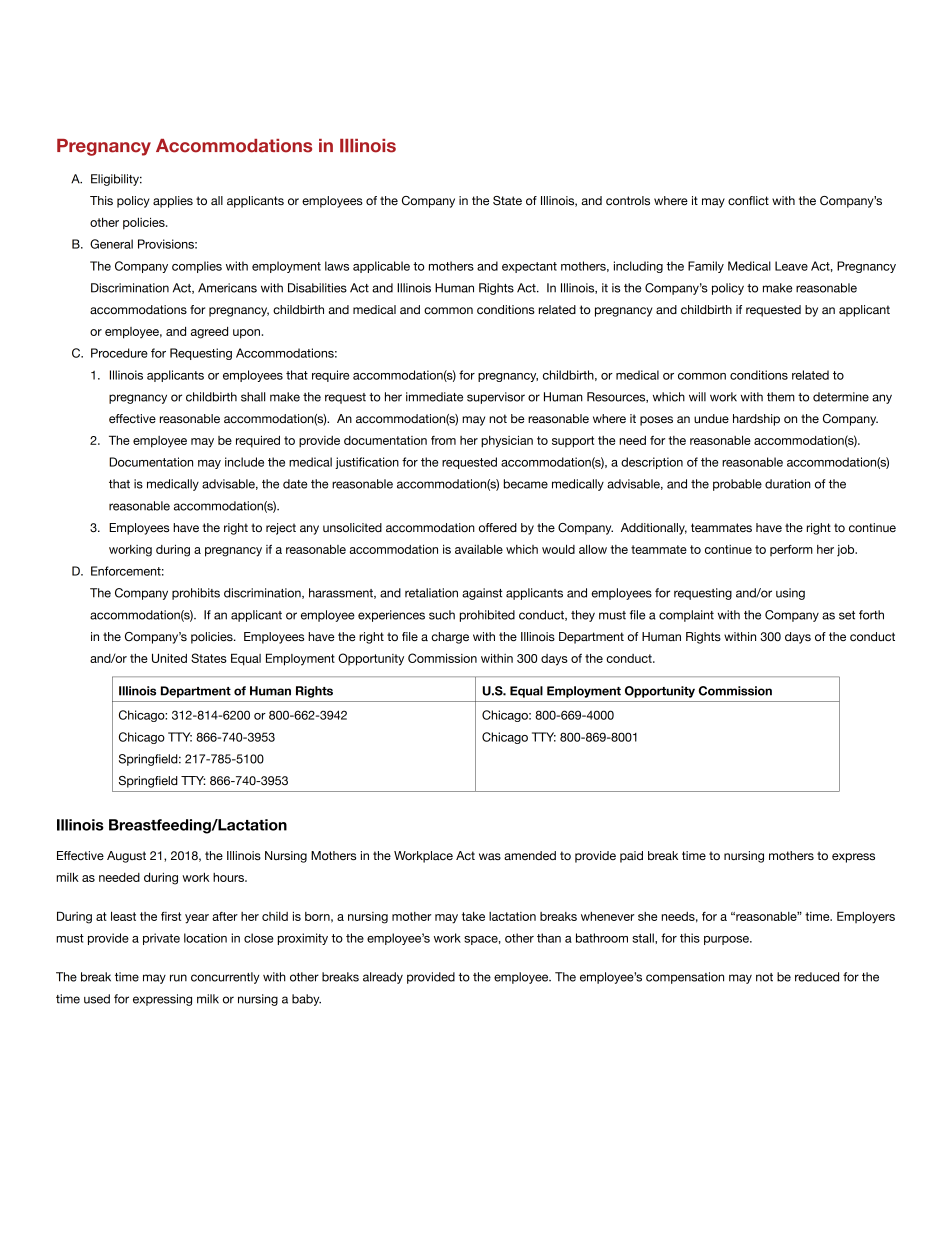 The width and height of the page is (952, 1233). Describe the element at coordinates (496, 398) in the page. I see `supervisor` at that location.
